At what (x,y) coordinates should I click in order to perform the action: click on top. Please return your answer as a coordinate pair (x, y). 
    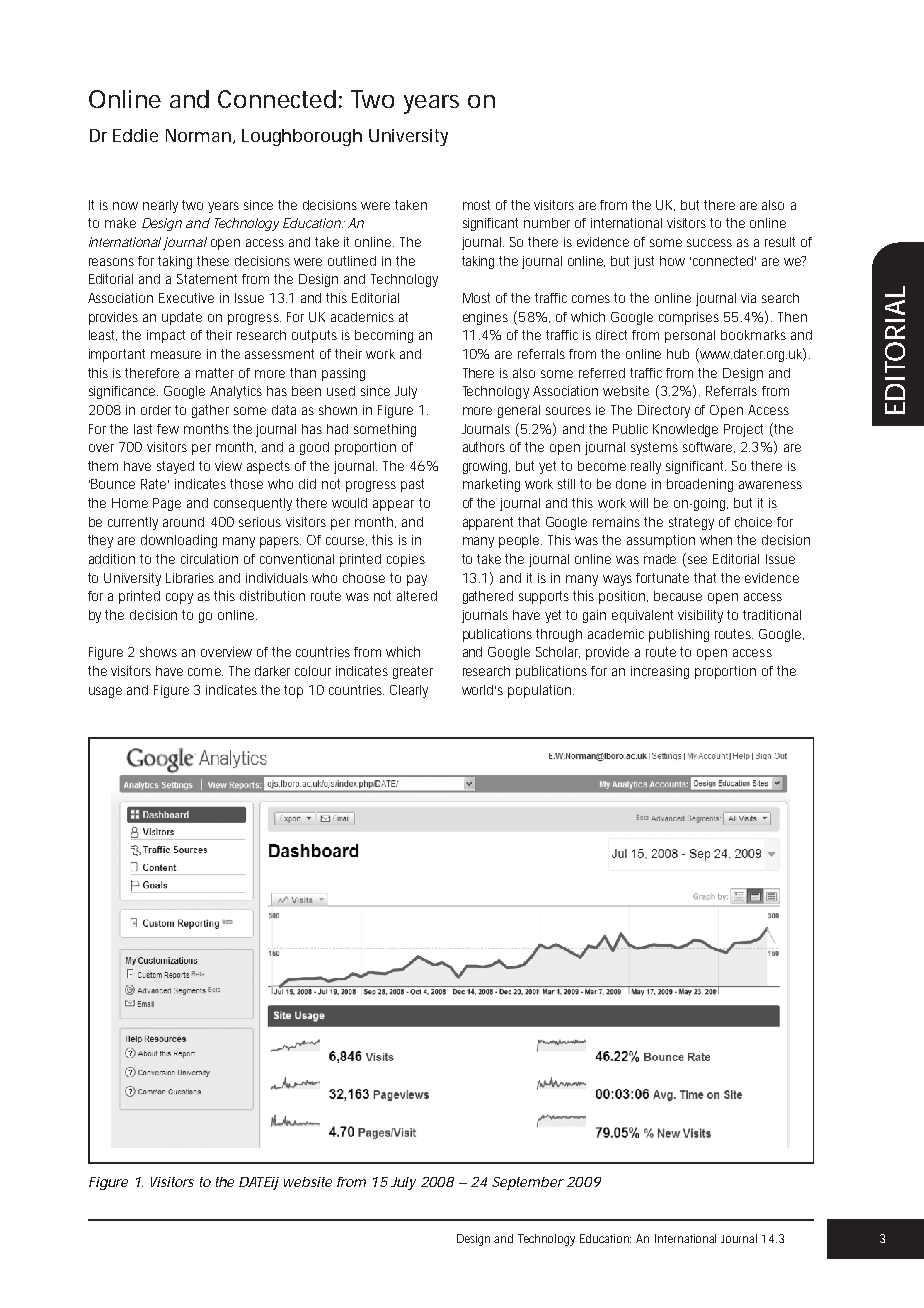
    Looking at the image, I should click on (293, 691).
